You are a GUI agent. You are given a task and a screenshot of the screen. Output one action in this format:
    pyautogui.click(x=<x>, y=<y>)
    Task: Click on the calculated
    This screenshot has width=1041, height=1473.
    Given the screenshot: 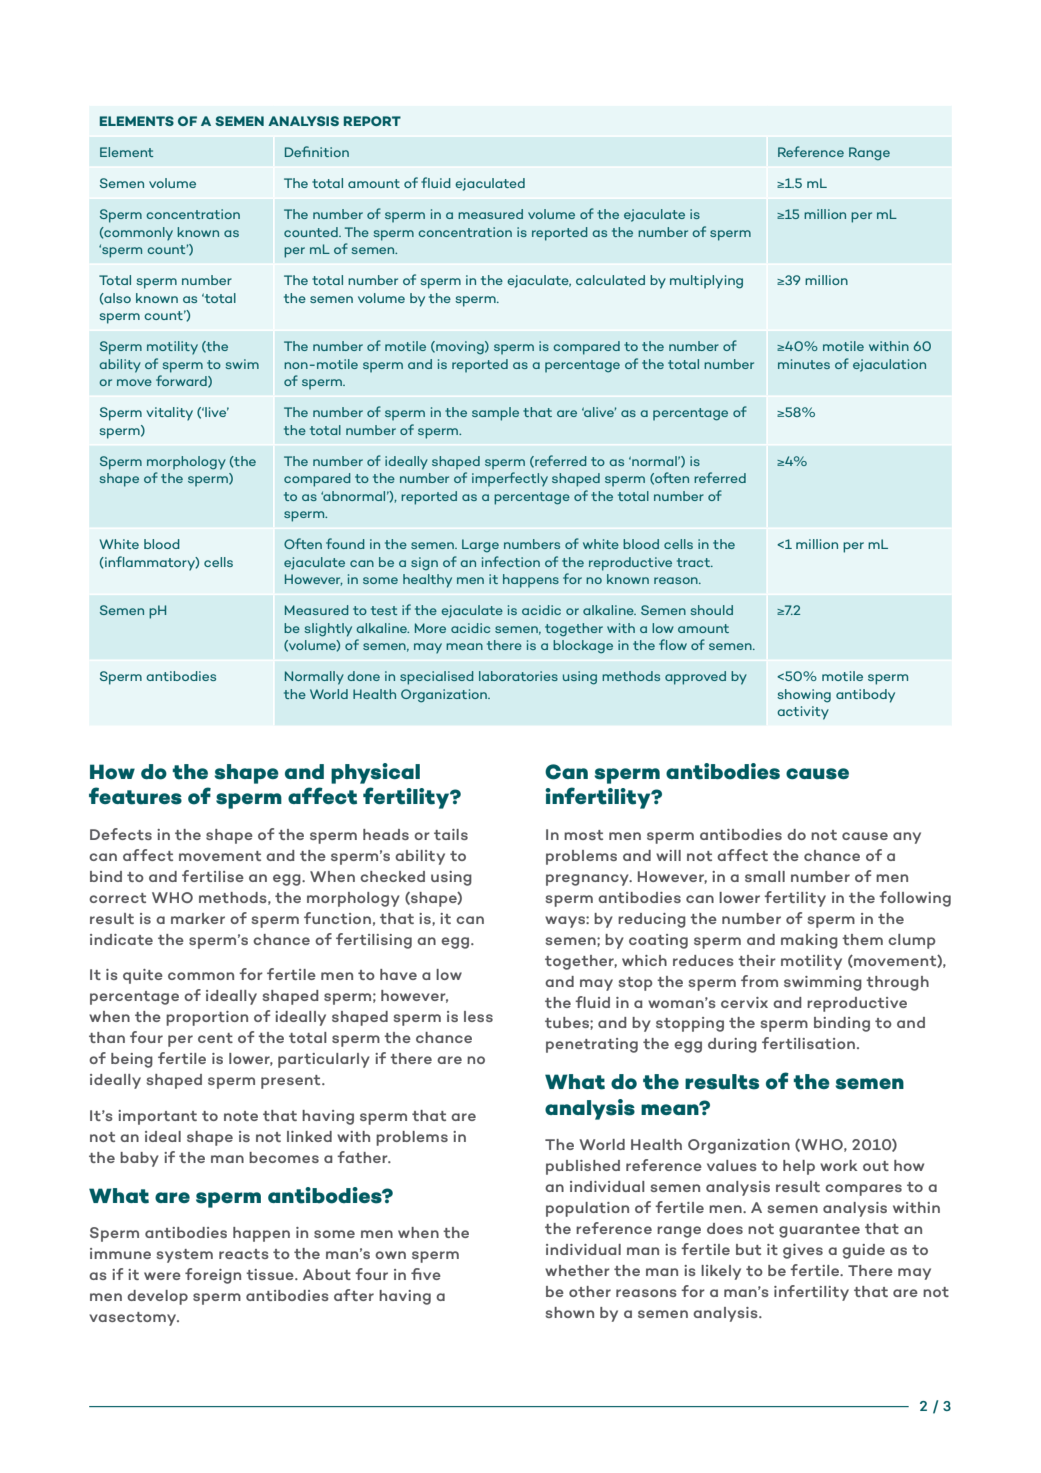 What is the action you would take?
    pyautogui.click(x=610, y=280)
